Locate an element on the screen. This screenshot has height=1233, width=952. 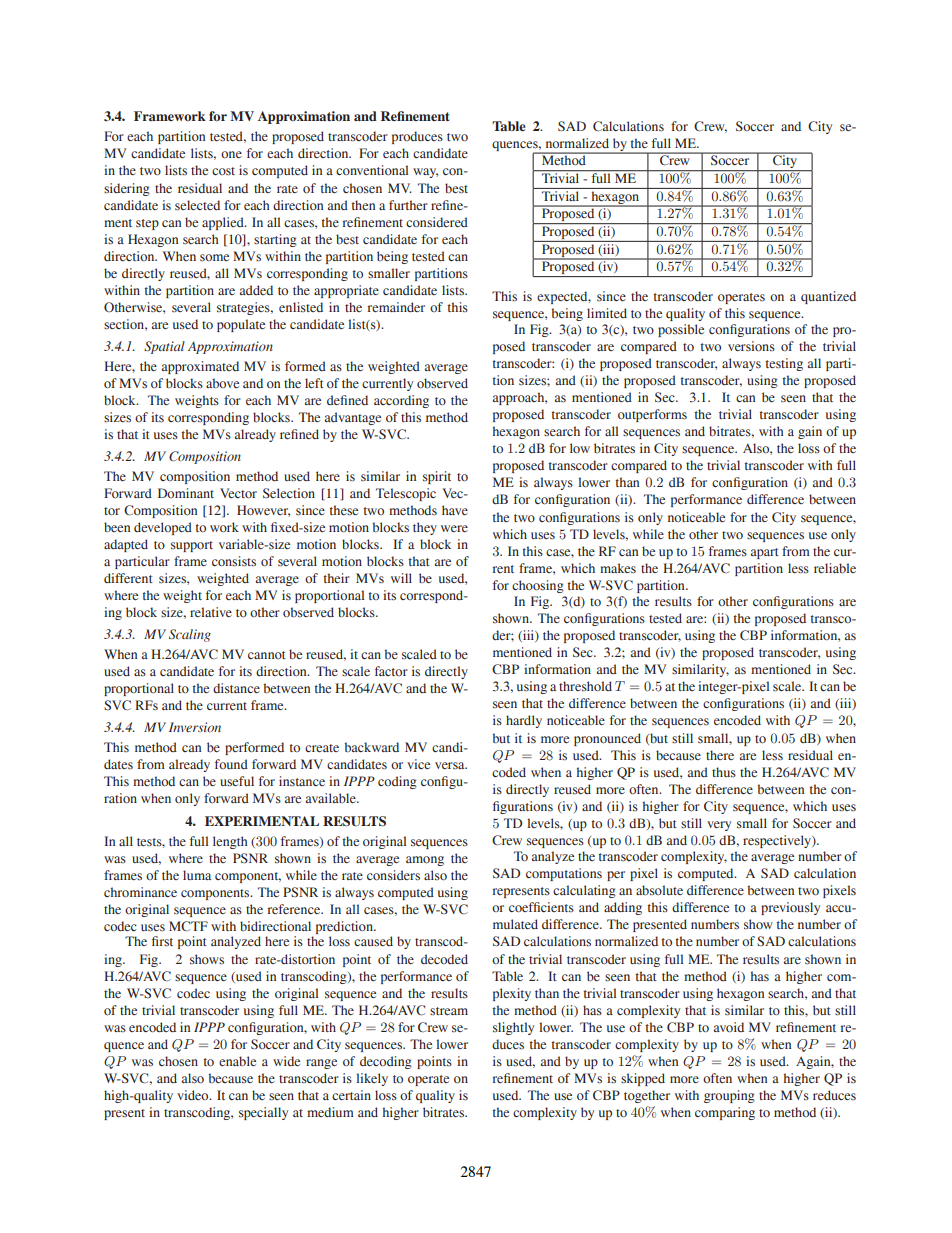
grouping is located at coordinates (729, 1096).
